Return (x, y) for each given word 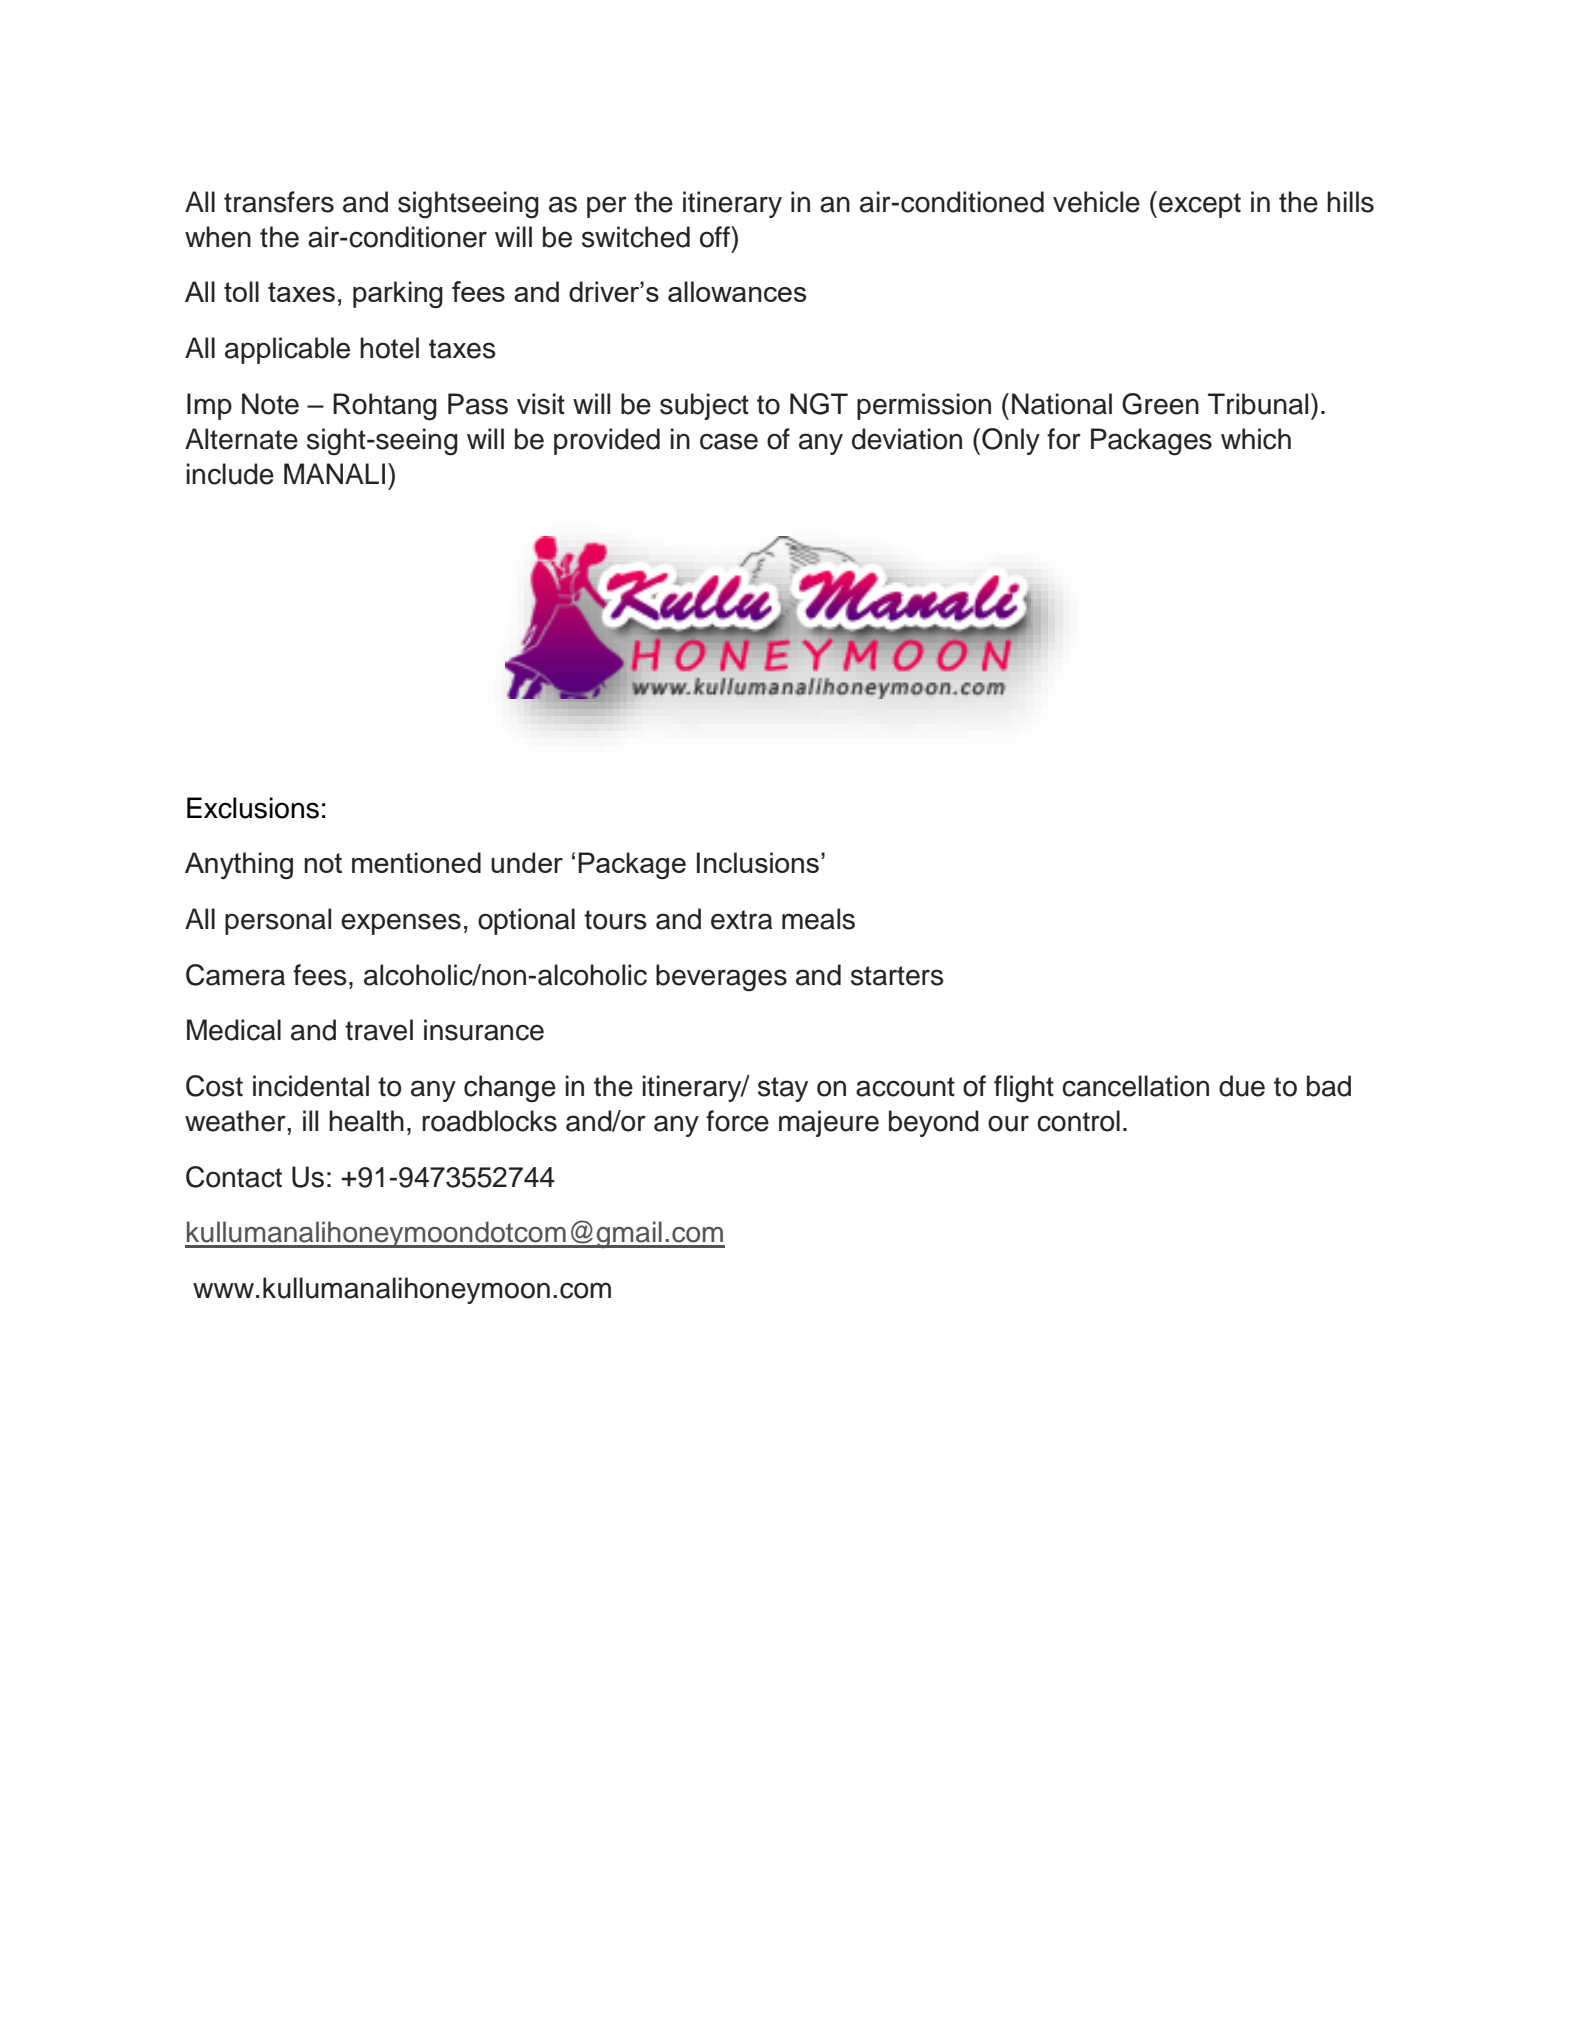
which (1256, 439)
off (716, 237)
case (729, 441)
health (366, 1121)
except (1200, 205)
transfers (279, 202)
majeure (829, 1123)
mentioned (416, 862)
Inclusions (758, 862)
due (1242, 1086)
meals (818, 919)
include (230, 474)
